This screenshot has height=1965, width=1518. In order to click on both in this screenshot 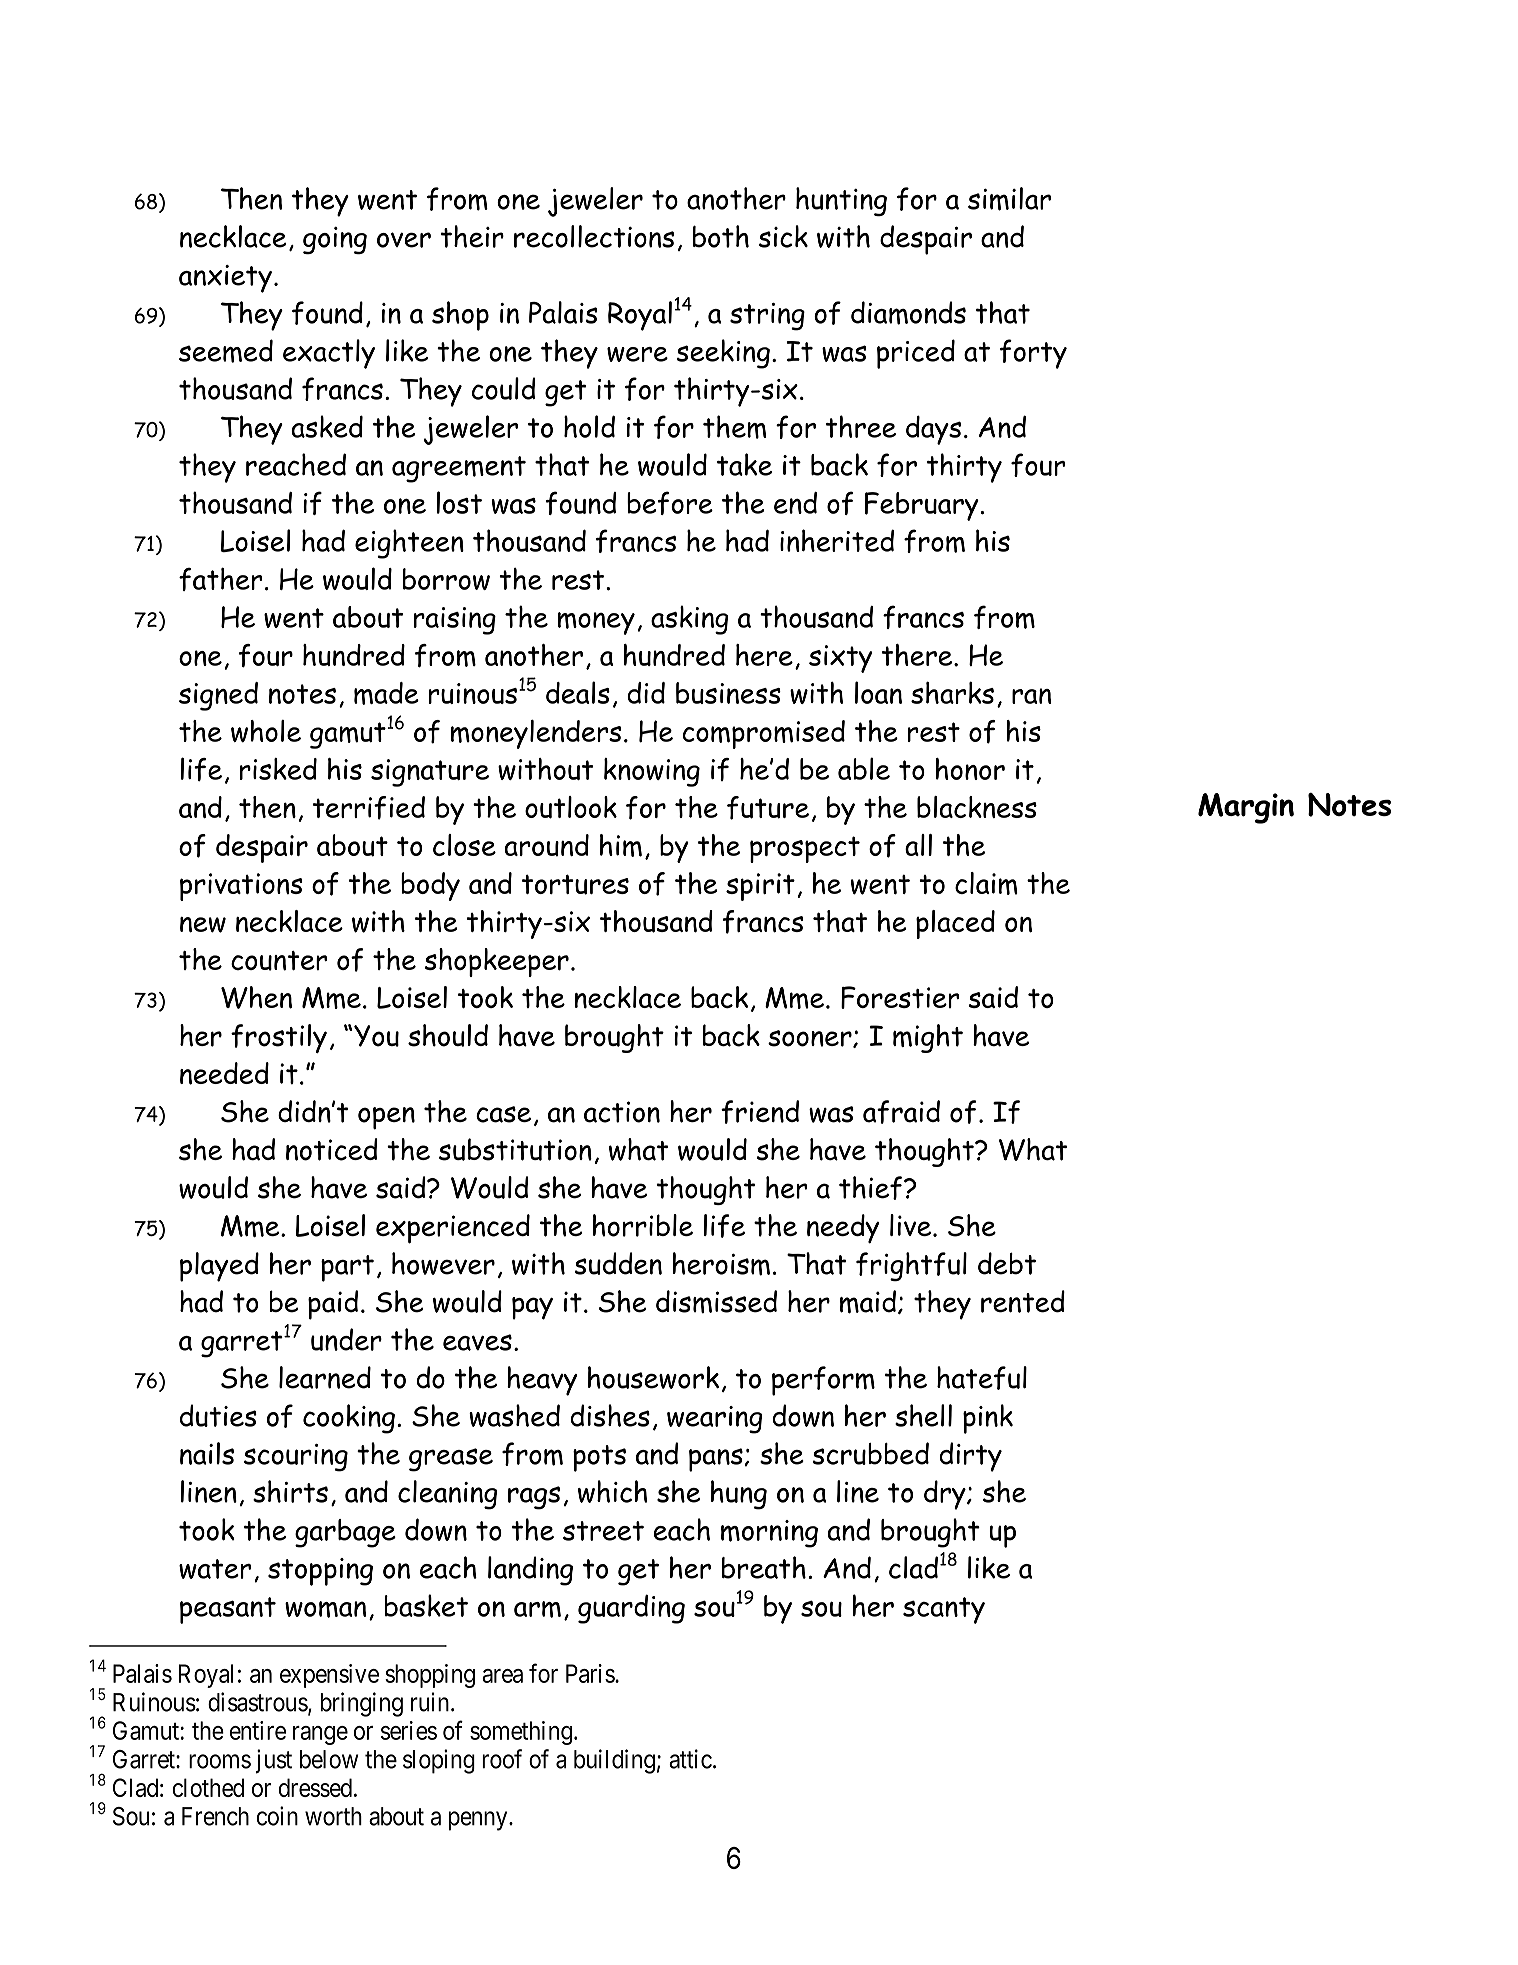, I will do `click(721, 236)`.
